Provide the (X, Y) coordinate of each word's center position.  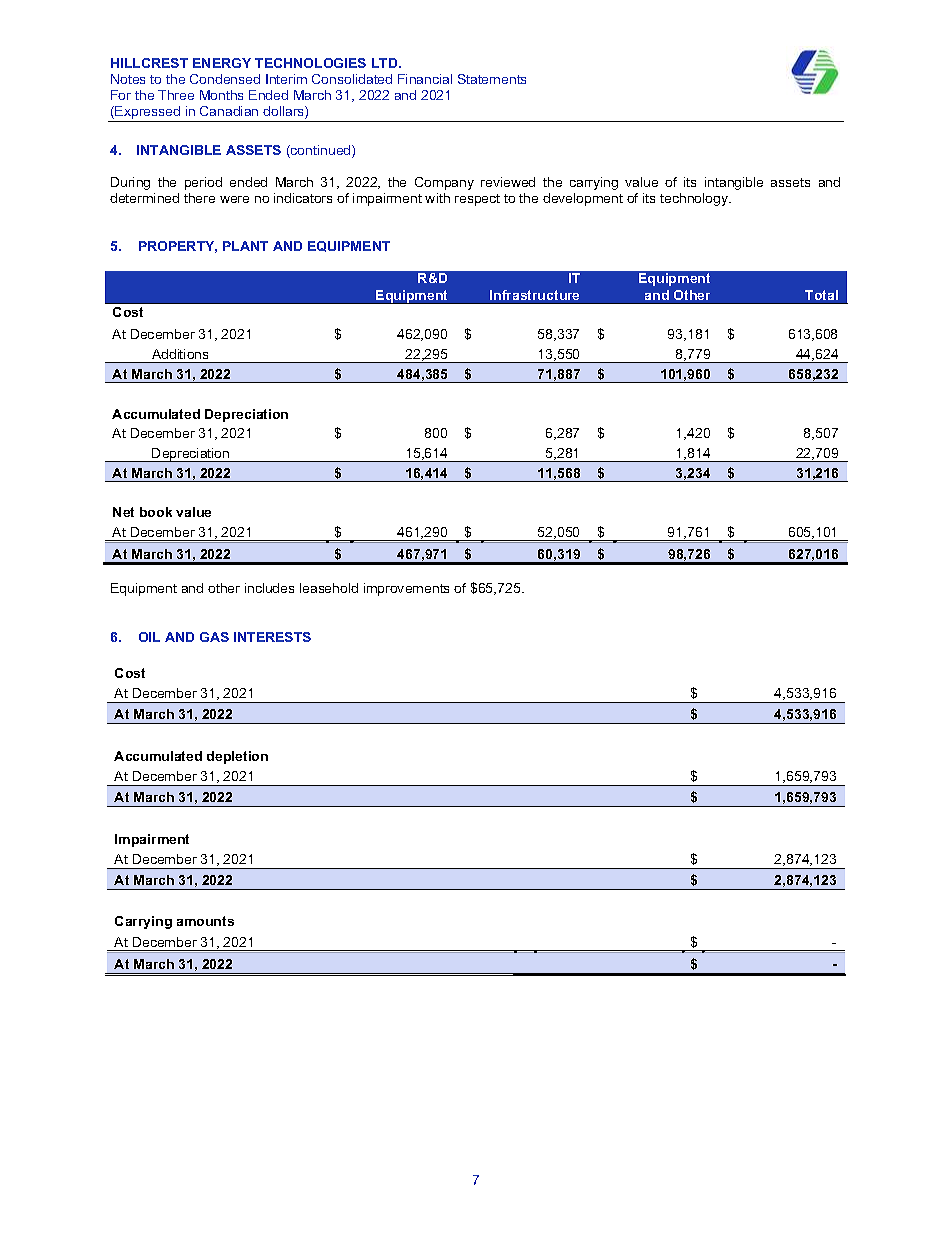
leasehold (329, 588)
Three (176, 95)
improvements (406, 589)
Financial (425, 79)
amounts (205, 921)
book (156, 512)
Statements (492, 79)
